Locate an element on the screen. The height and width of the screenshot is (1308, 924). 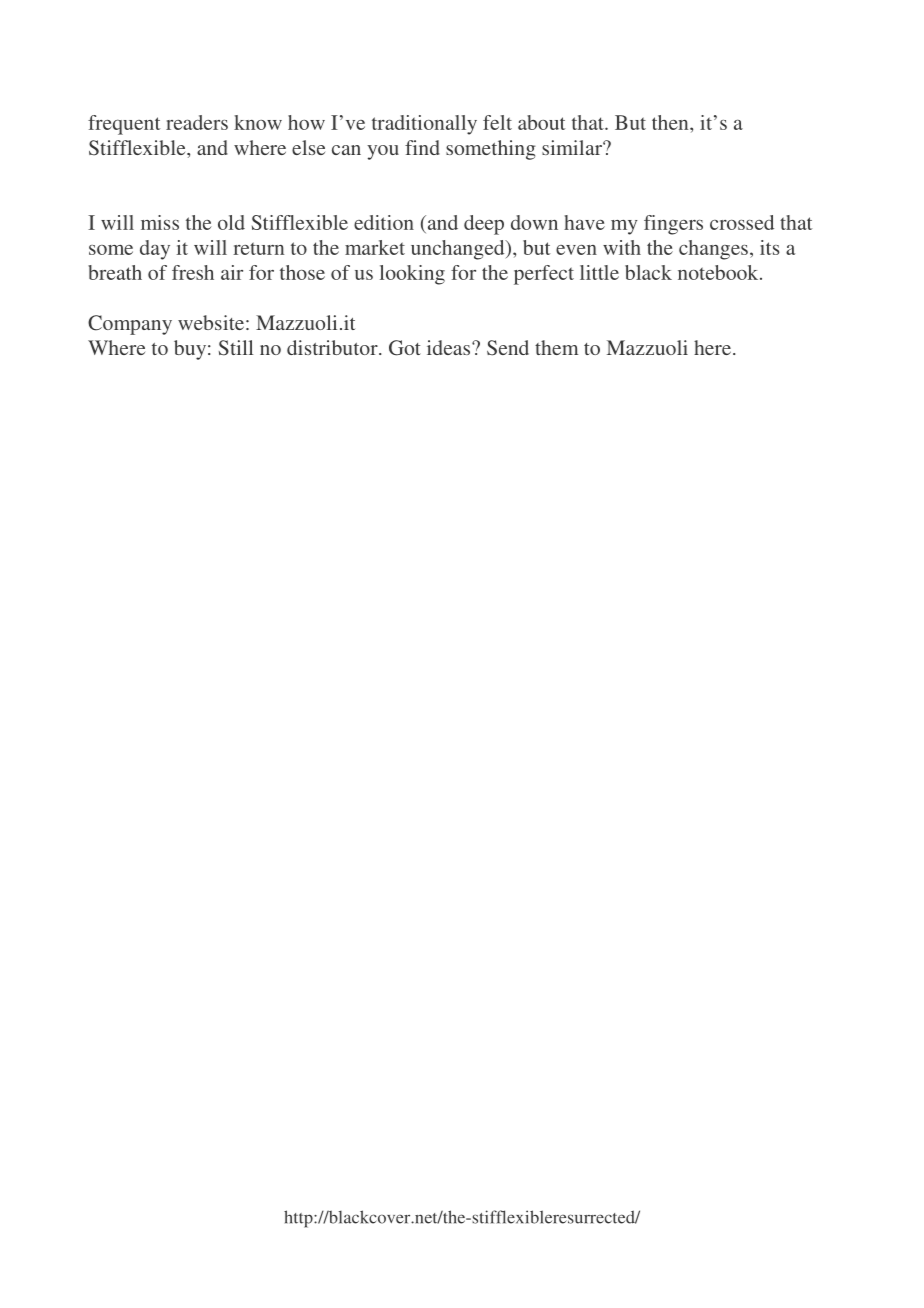
looking is located at coordinates (412, 275).
